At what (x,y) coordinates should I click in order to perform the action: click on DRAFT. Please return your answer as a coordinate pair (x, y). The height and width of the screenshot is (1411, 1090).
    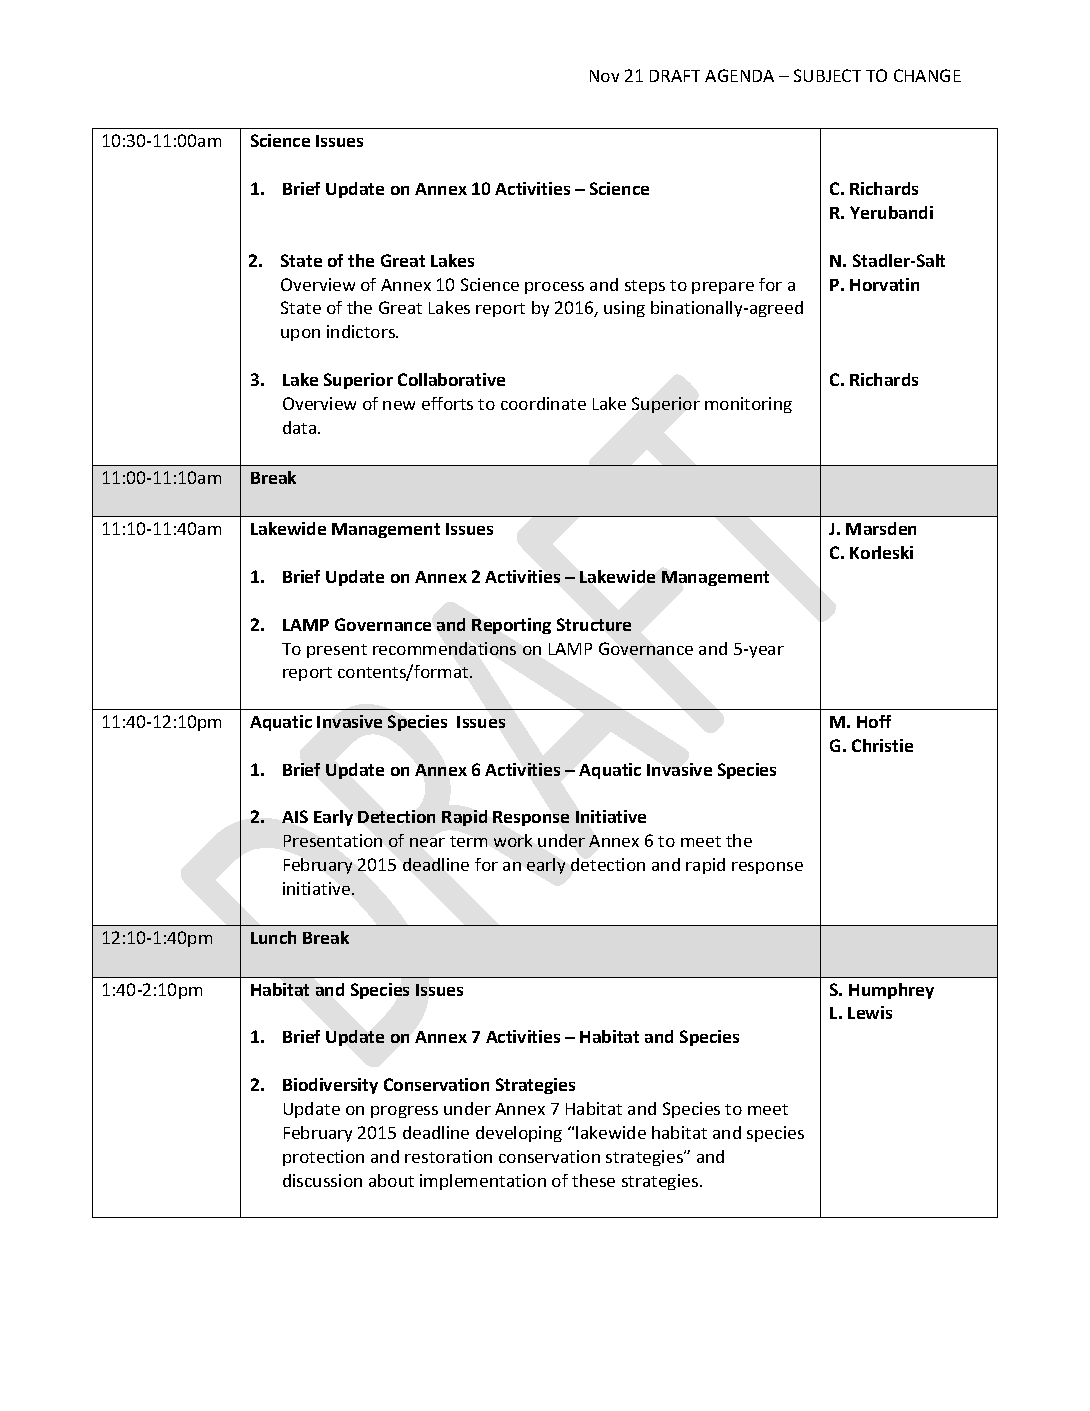
    Looking at the image, I should click on (675, 76).
